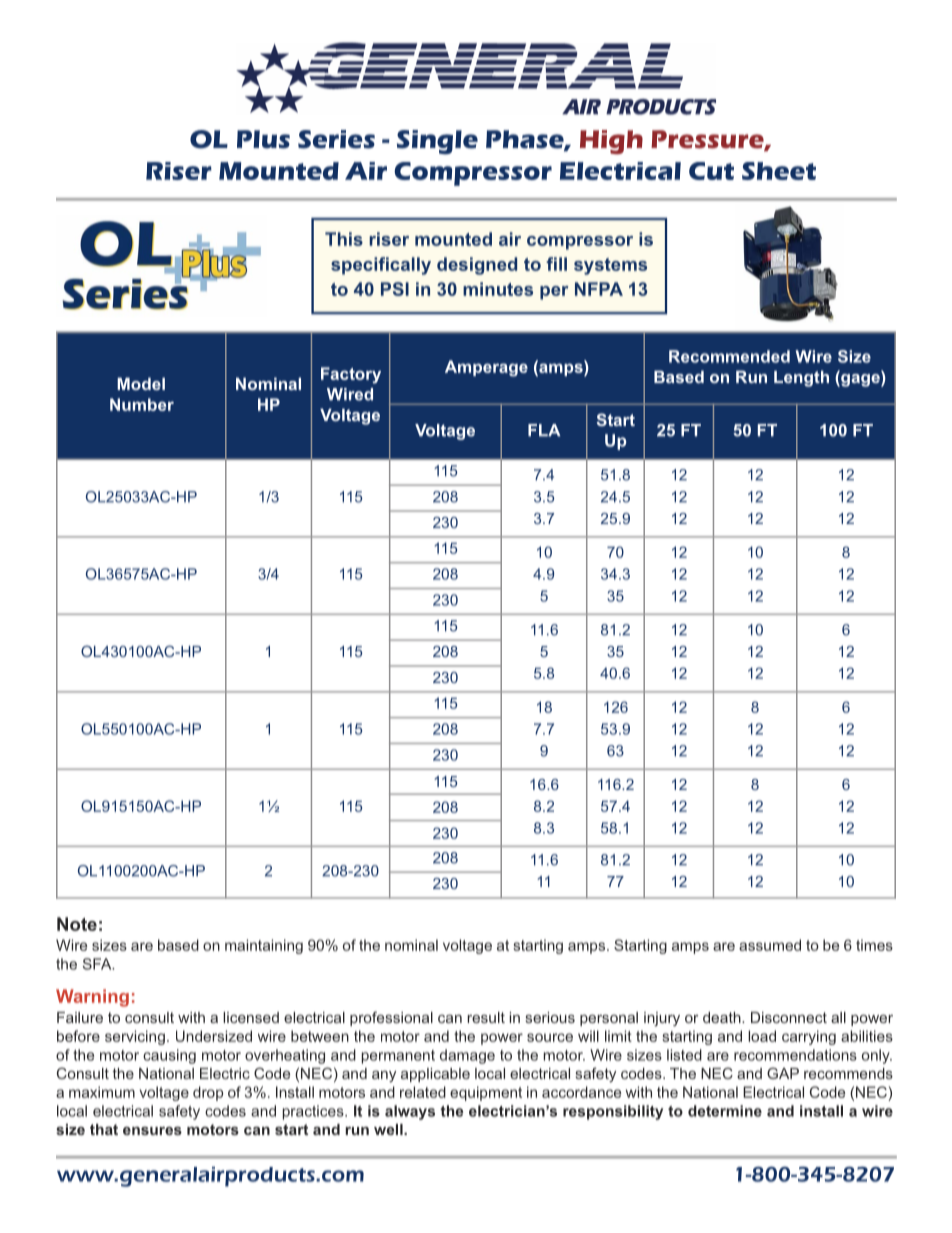 The image size is (952, 1233). Describe the element at coordinates (486, 1017) in the document. I see `result` at that location.
